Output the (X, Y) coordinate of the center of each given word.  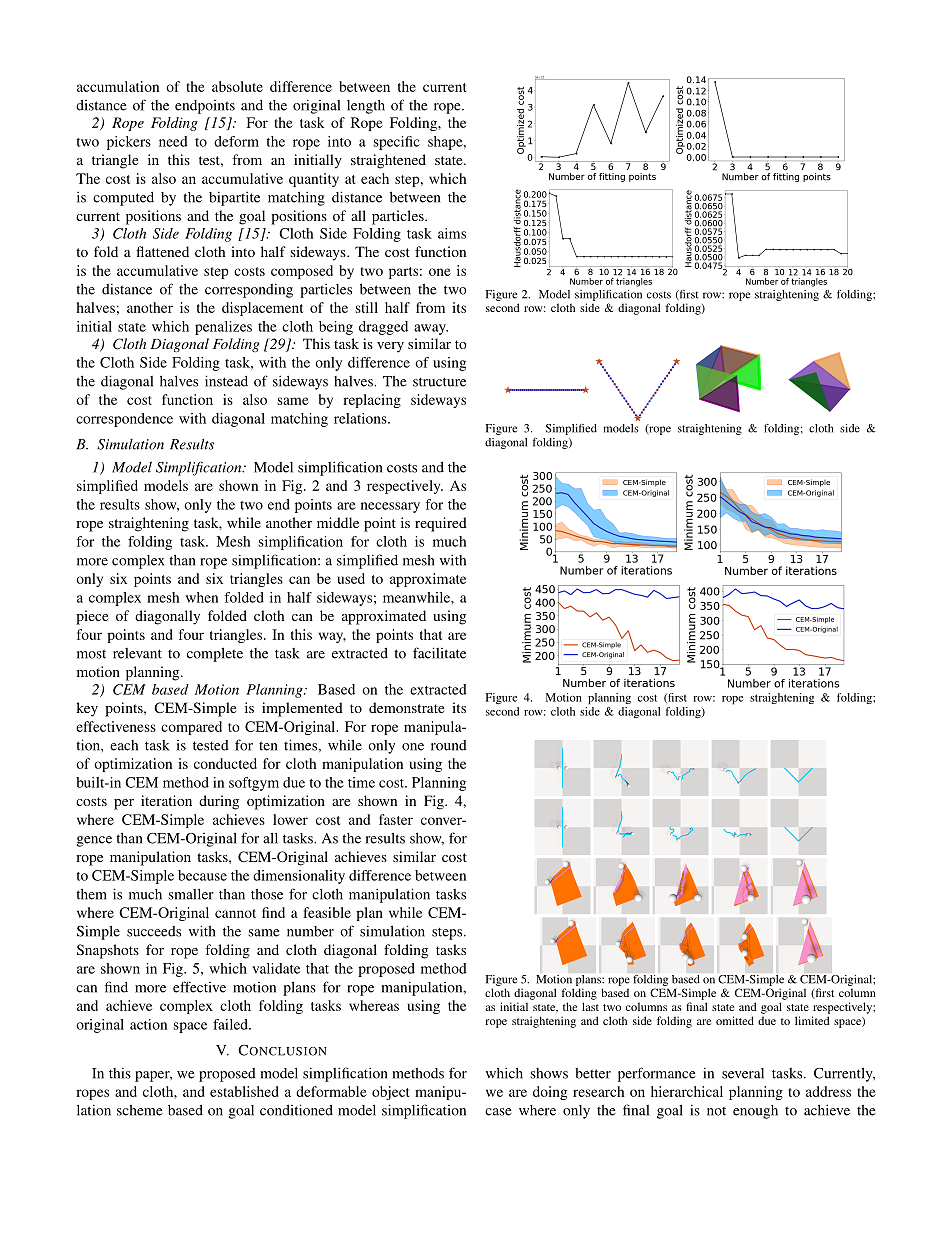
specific (397, 143)
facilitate (439, 653)
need (173, 141)
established (244, 1091)
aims (452, 233)
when (202, 597)
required (441, 524)
